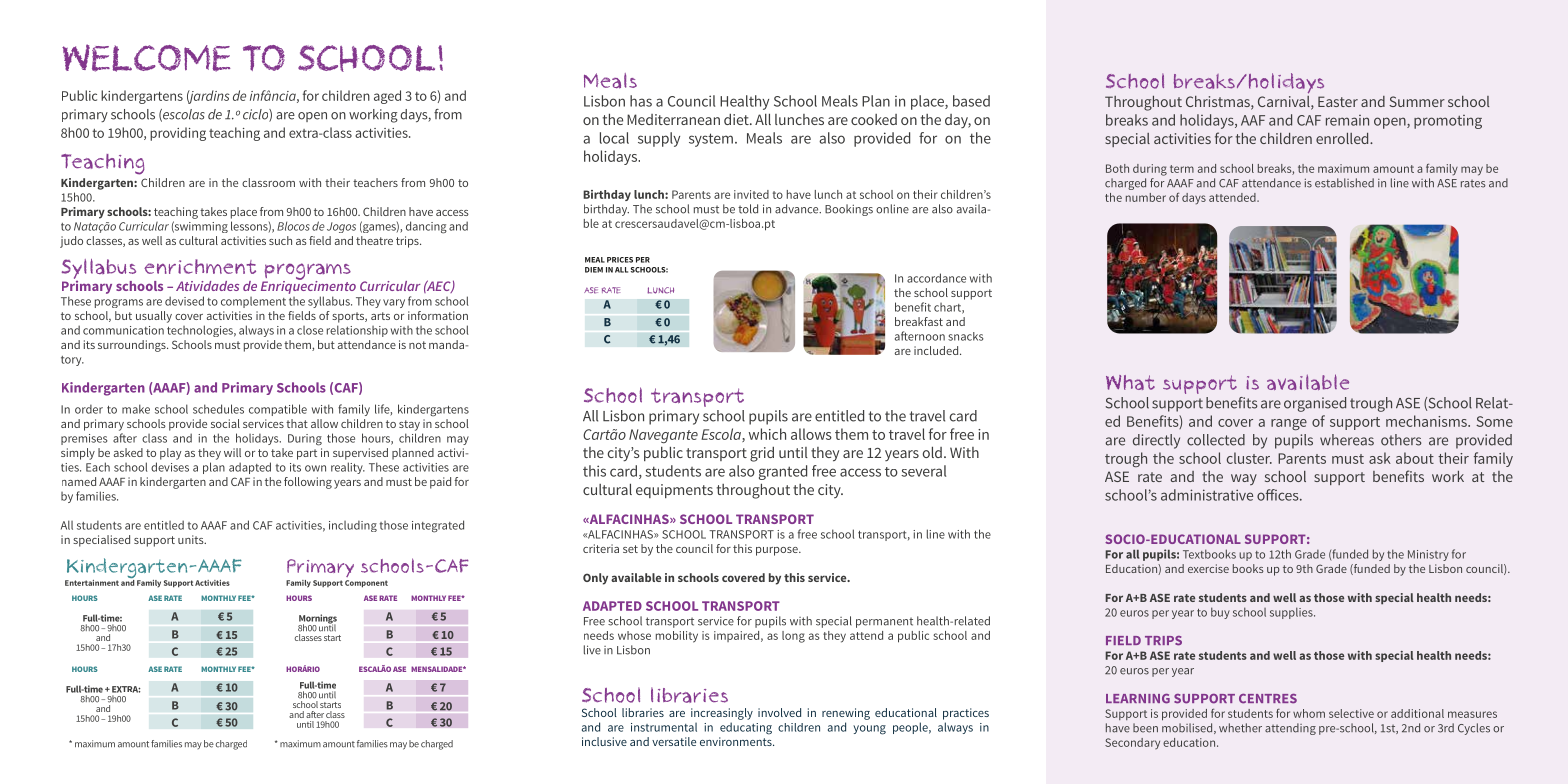 This document has height=784, width=1568. What do you see at coordinates (1309, 713) in the document?
I see `whom` at bounding box center [1309, 713].
